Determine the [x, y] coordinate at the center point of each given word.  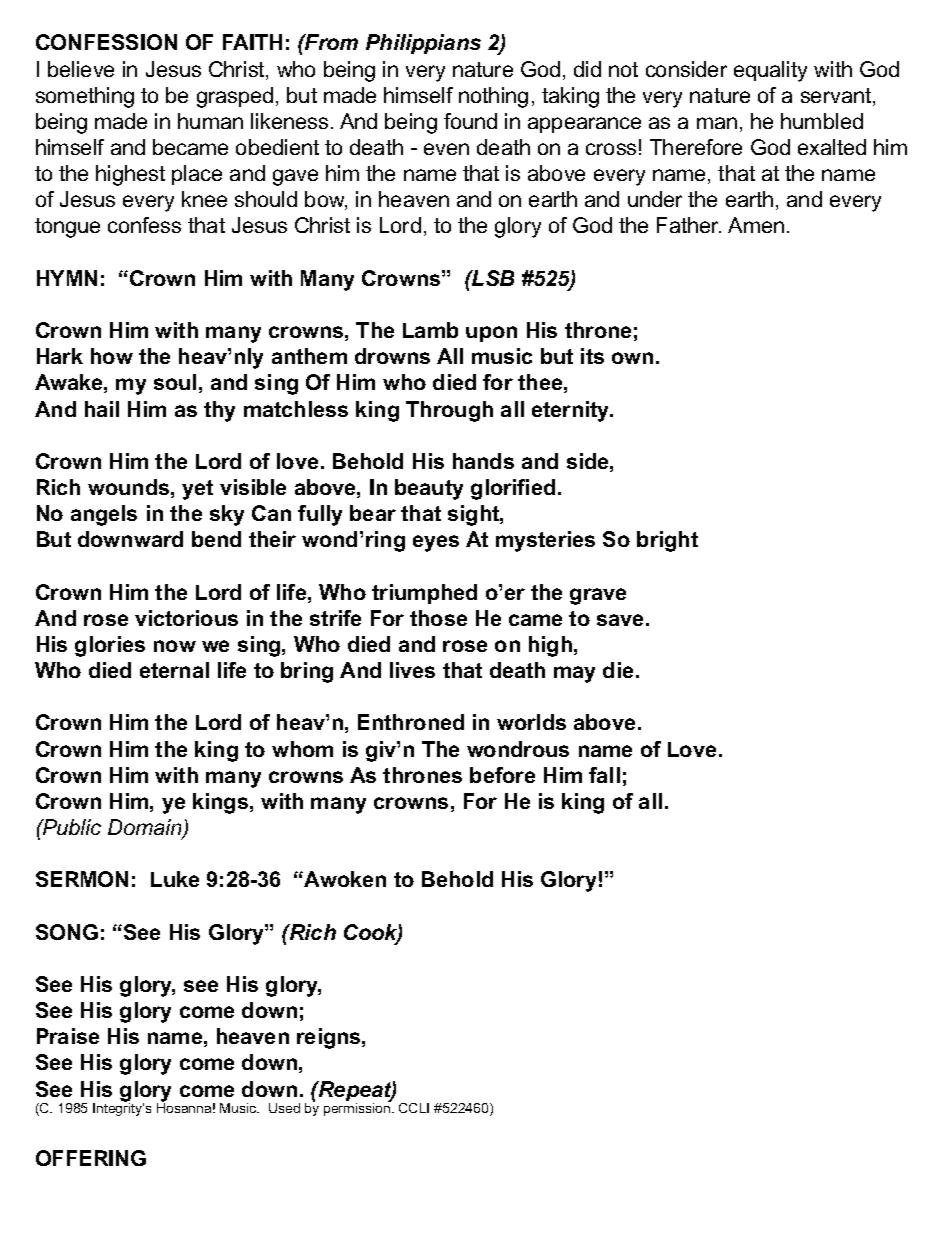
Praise [68, 1036]
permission [358, 1108]
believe [81, 69]
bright [667, 541]
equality [770, 71]
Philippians [423, 44]
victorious [186, 618]
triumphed [424, 594]
